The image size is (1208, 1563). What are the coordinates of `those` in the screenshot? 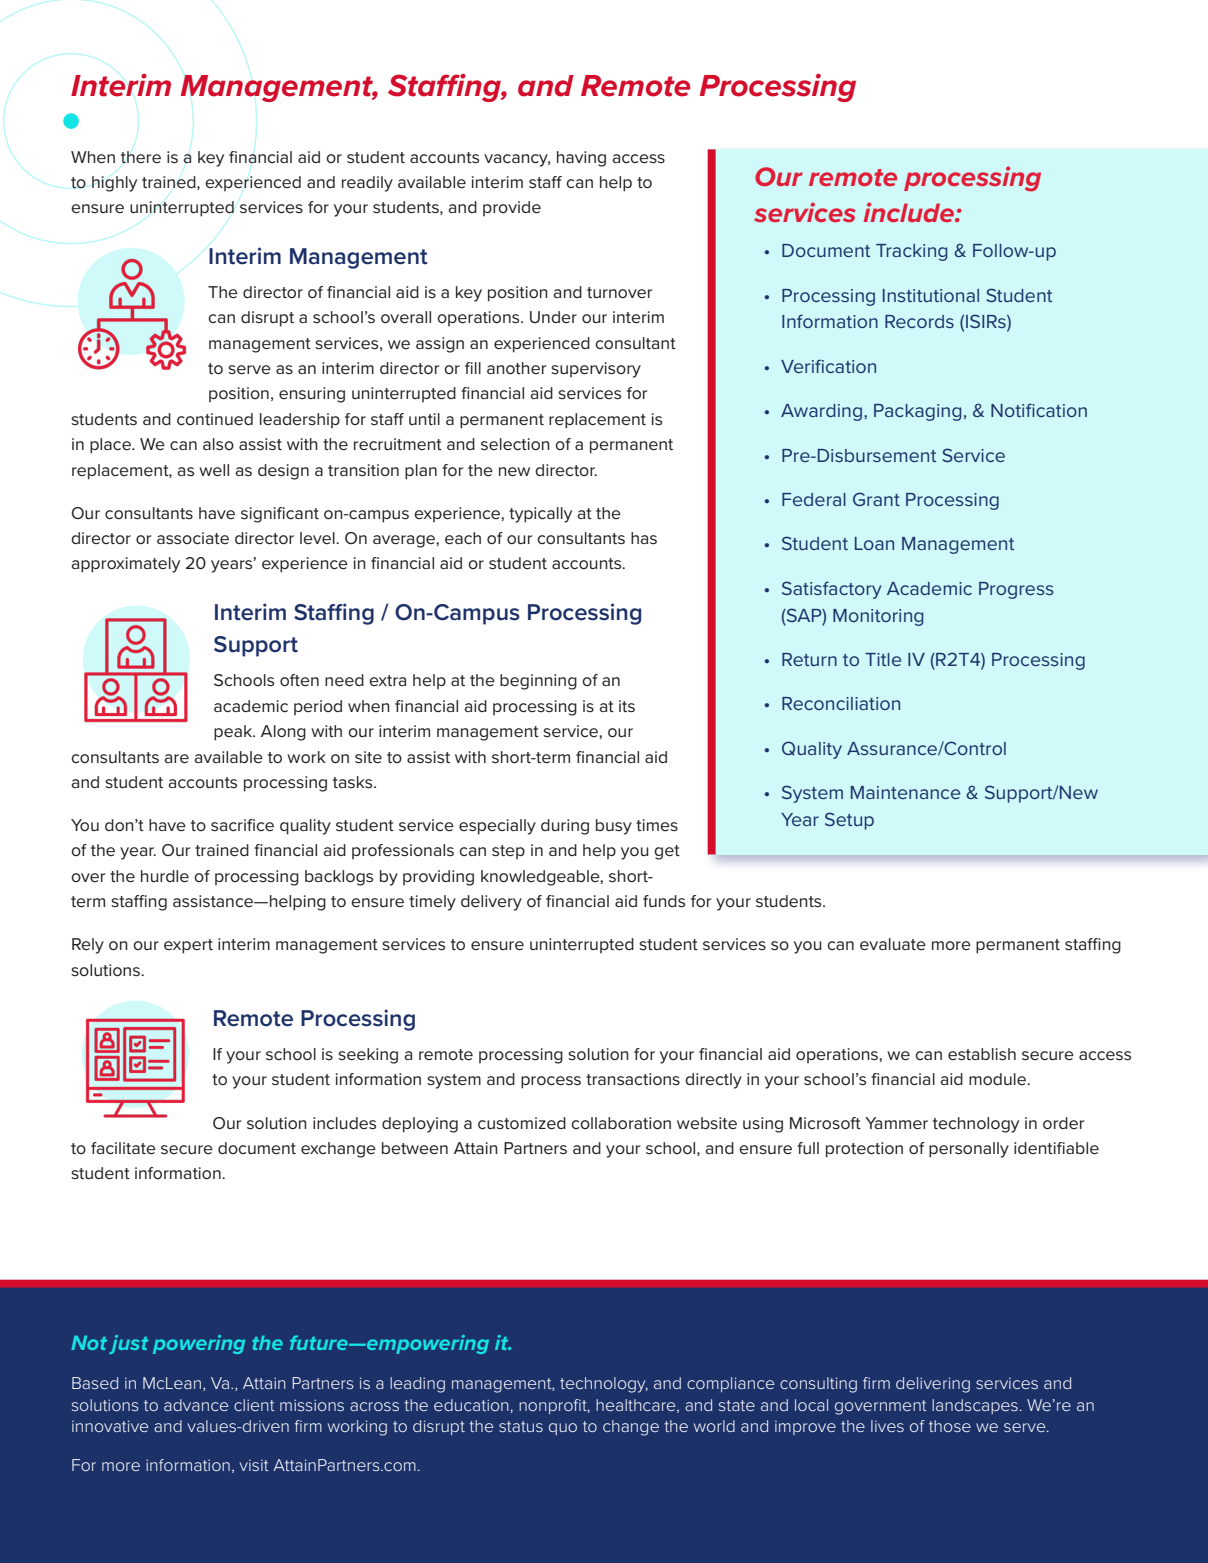 It's located at (950, 1426).
